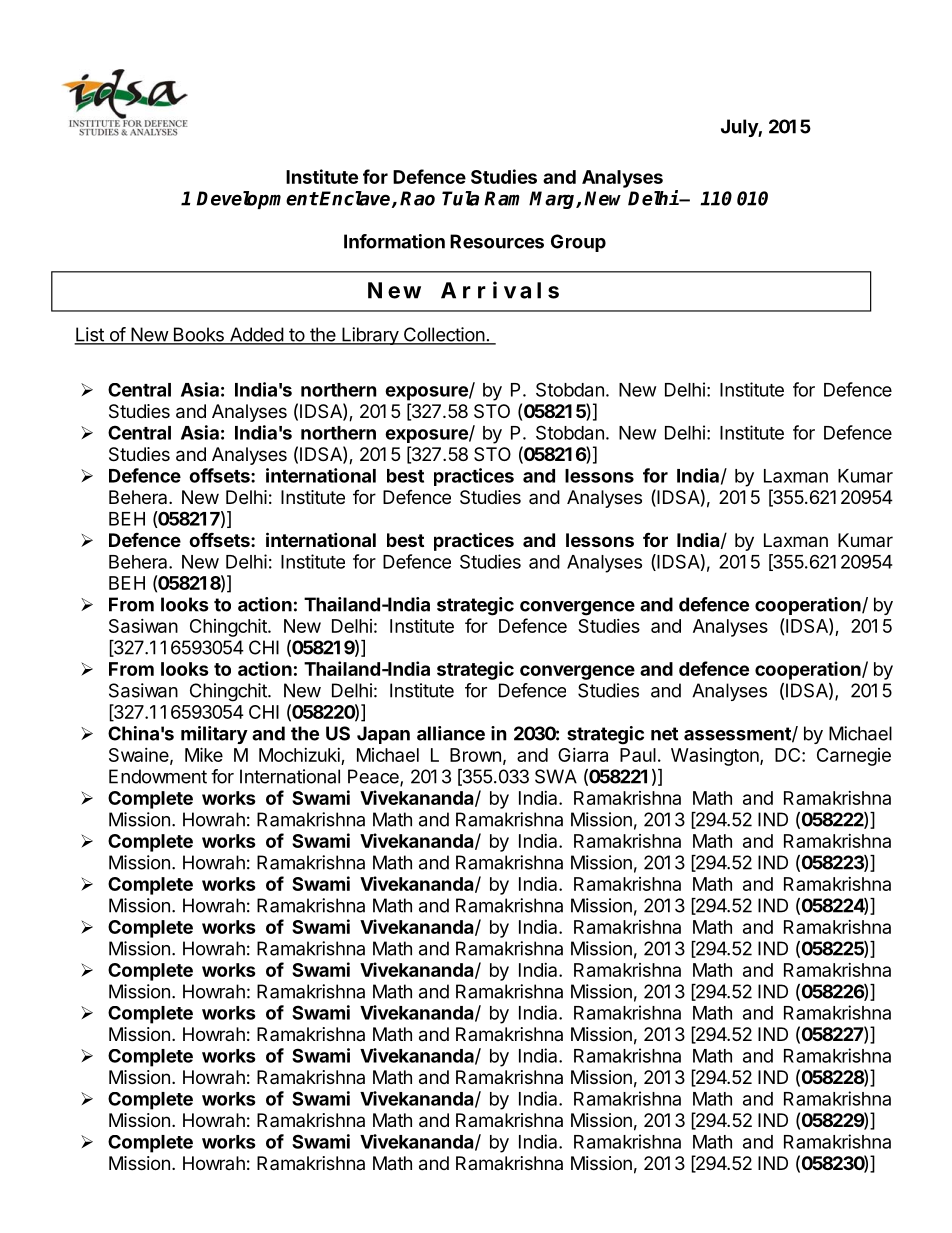 The width and height of the page is (952, 1233). Describe the element at coordinates (417, 198) in the page. I see `Rao` at that location.
